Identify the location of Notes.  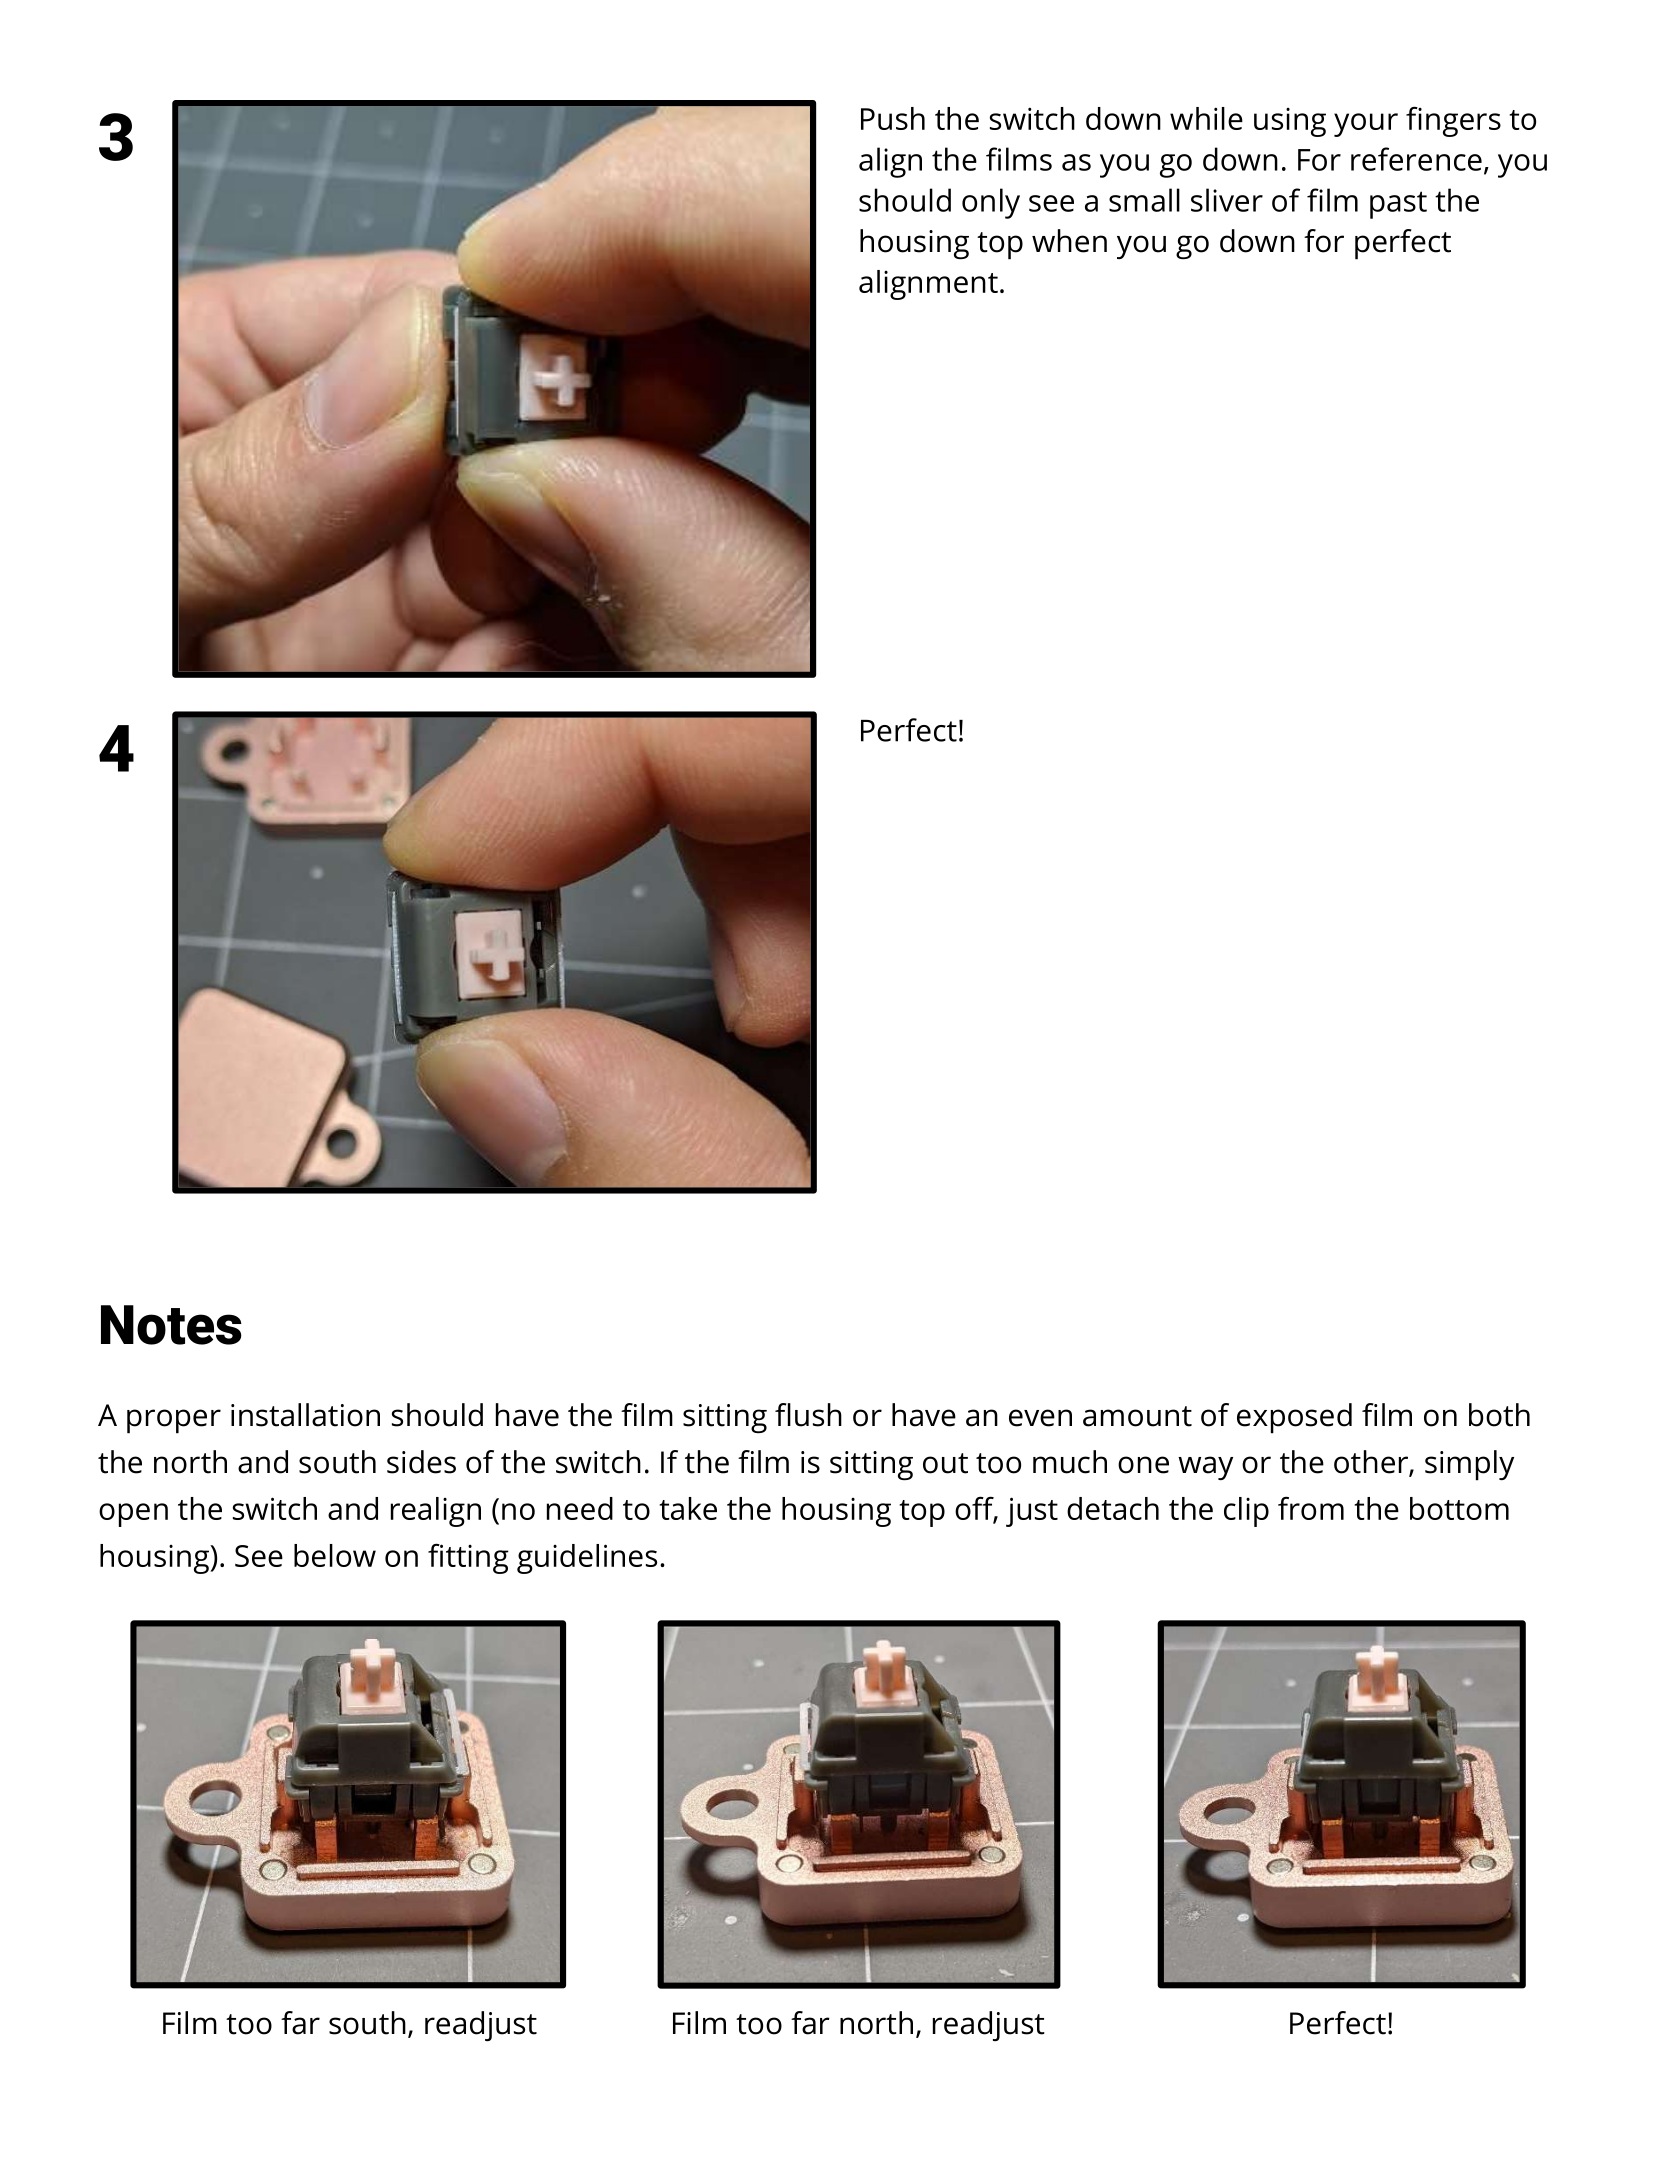
(171, 1325).
